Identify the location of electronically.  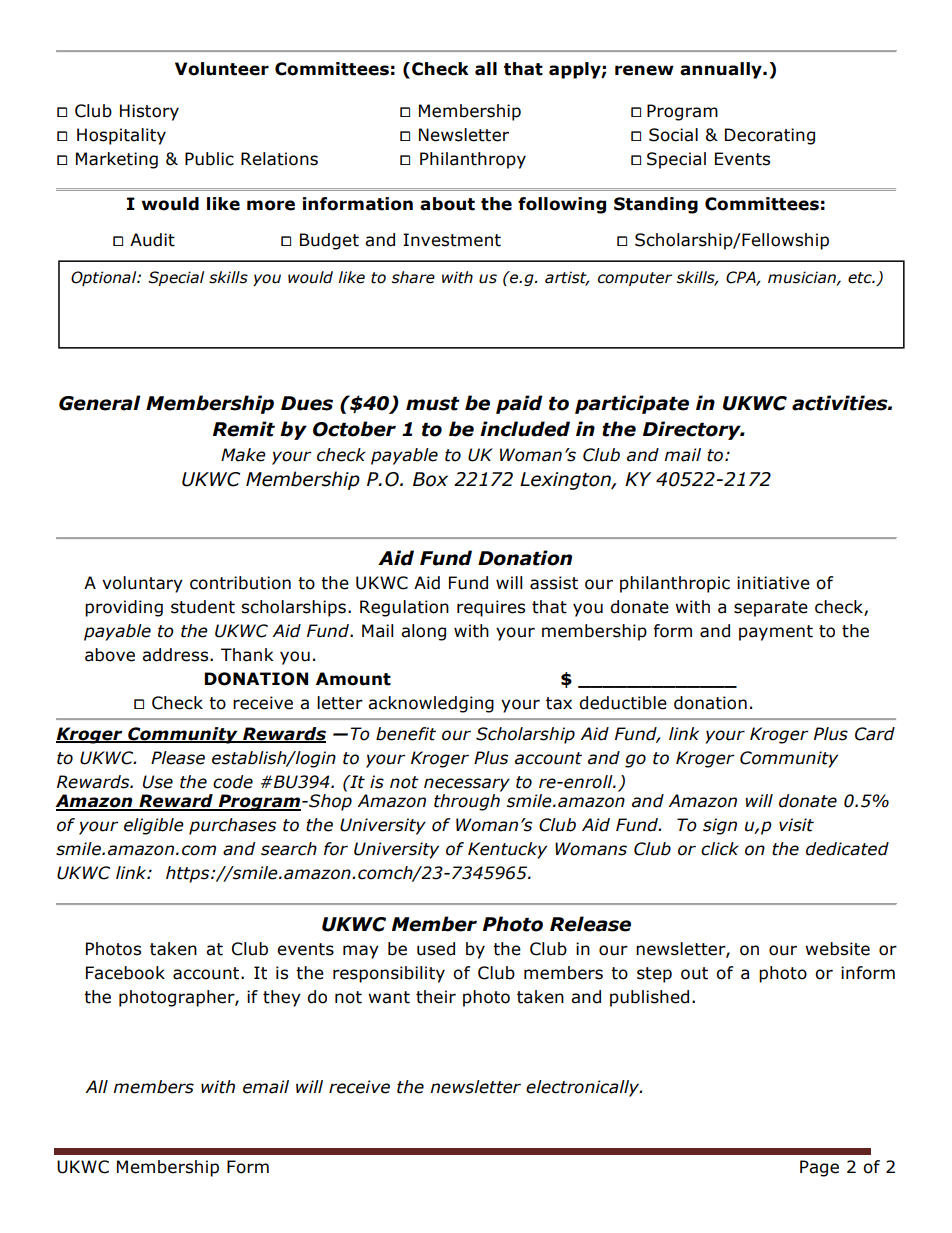
(584, 1088).
